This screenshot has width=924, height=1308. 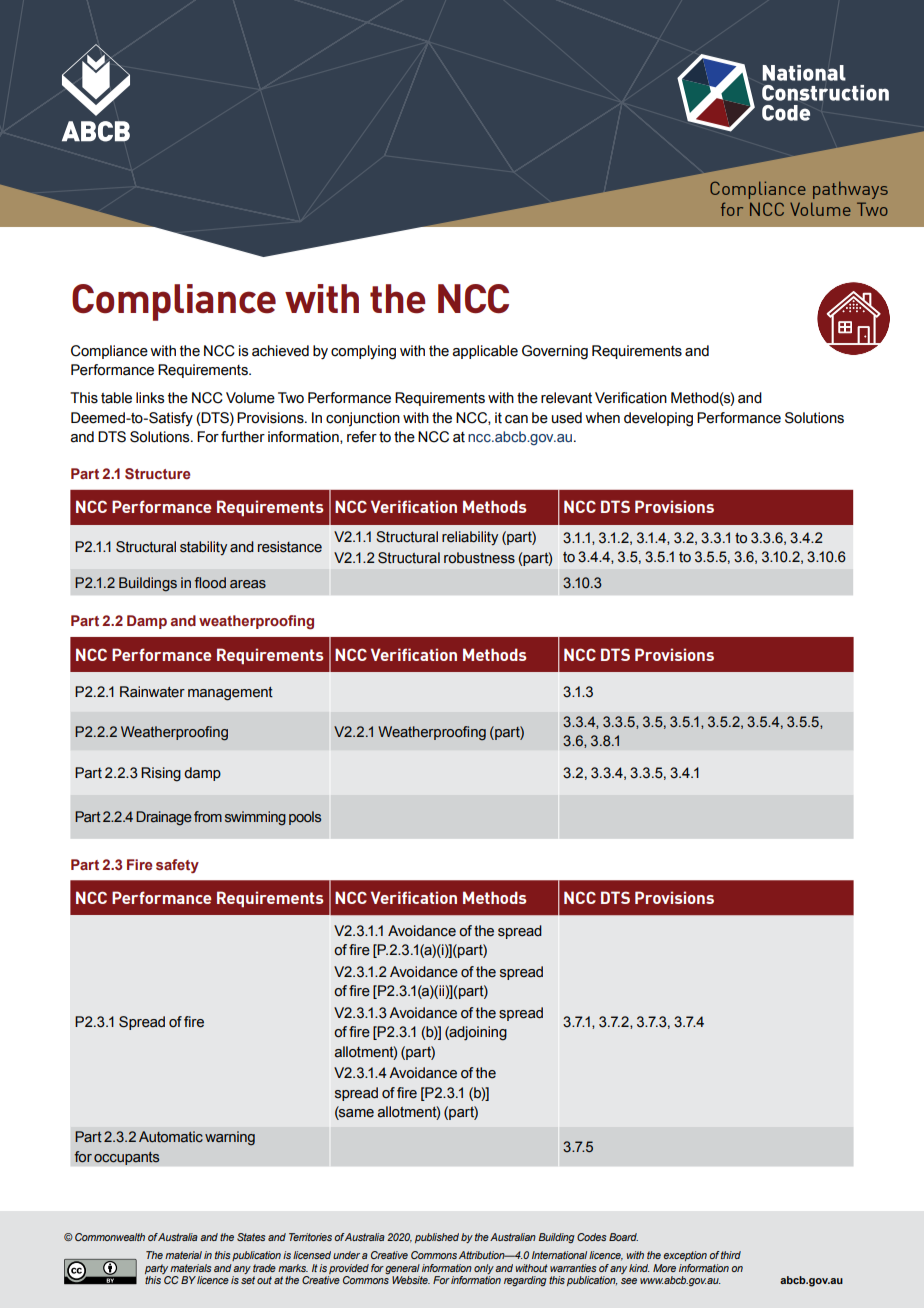 What do you see at coordinates (850, 190) in the screenshot?
I see `pathways` at bounding box center [850, 190].
